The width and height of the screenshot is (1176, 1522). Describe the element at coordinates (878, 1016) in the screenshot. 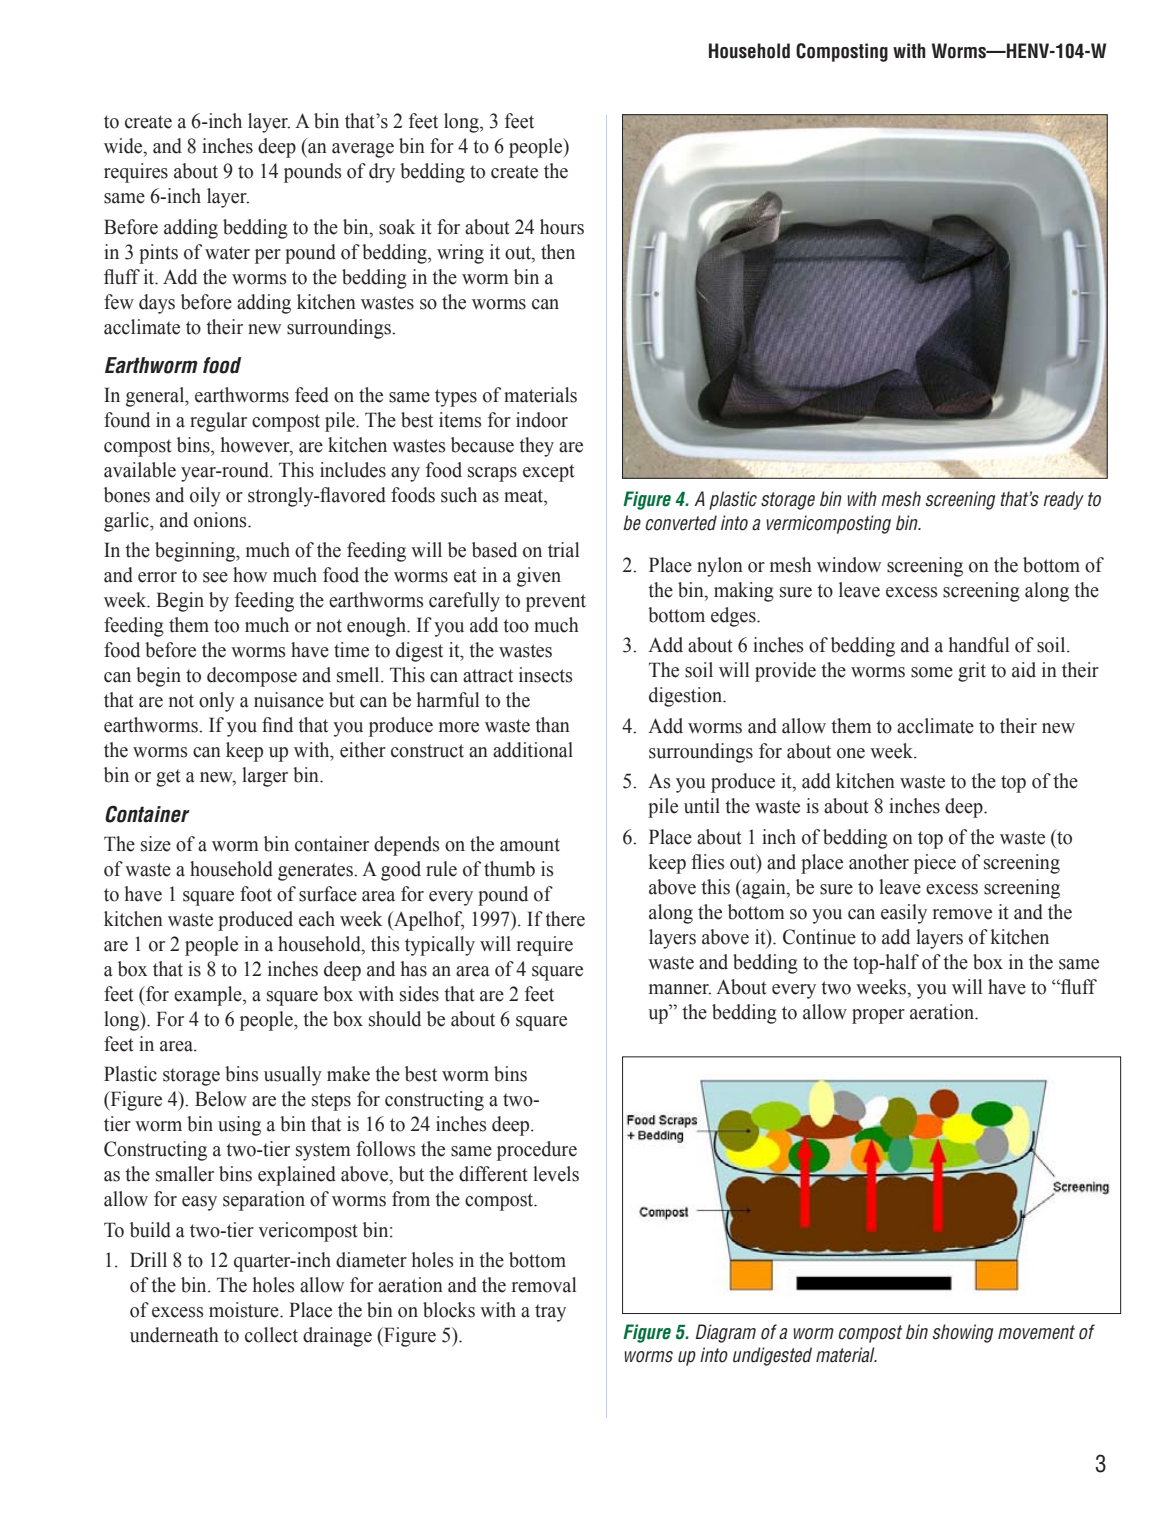

I see `proper` at that location.
